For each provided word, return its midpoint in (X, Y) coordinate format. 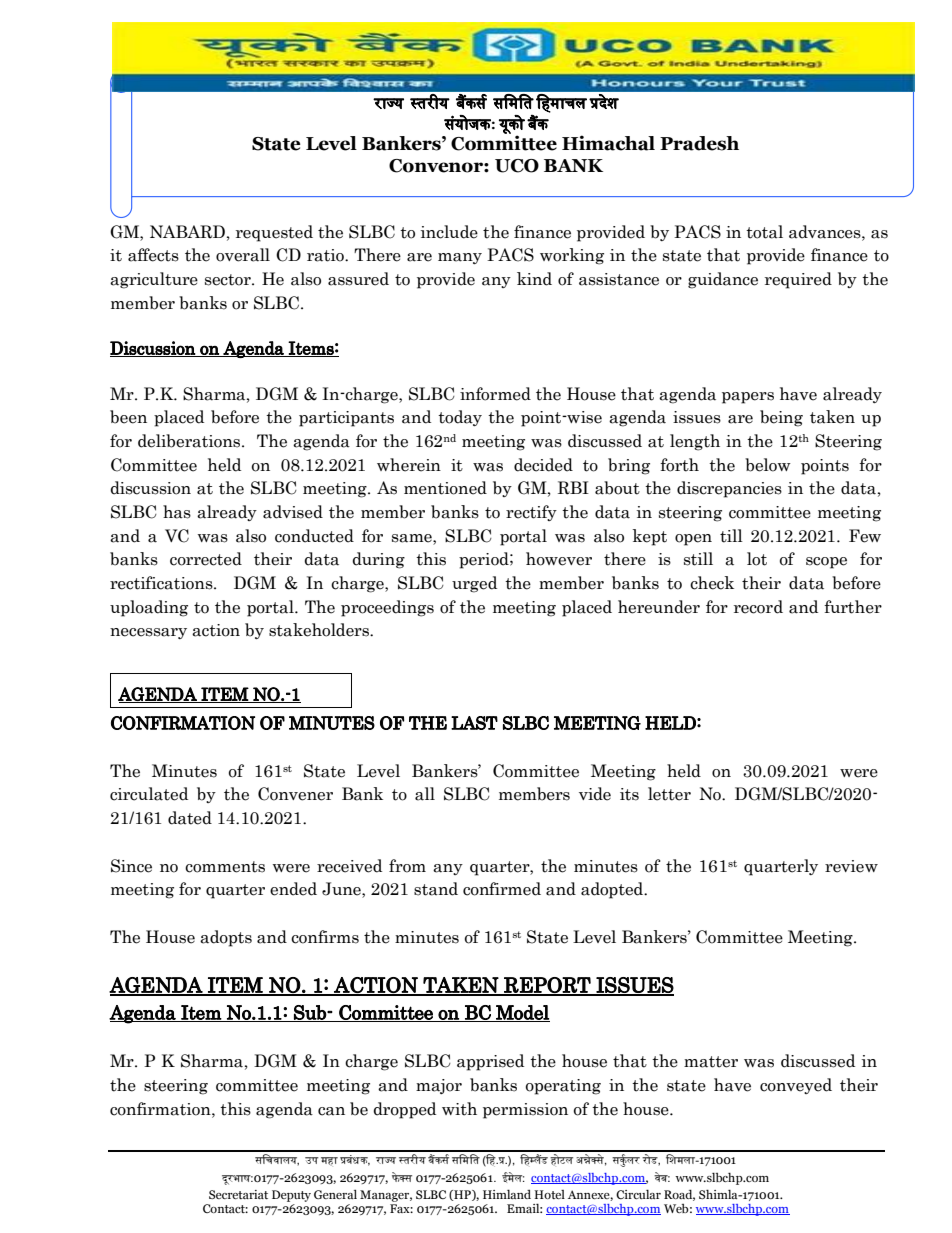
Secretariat (238, 1194)
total (764, 232)
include (449, 232)
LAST (474, 723)
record (758, 607)
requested (274, 233)
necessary (148, 633)
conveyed (796, 1086)
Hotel (549, 1194)
